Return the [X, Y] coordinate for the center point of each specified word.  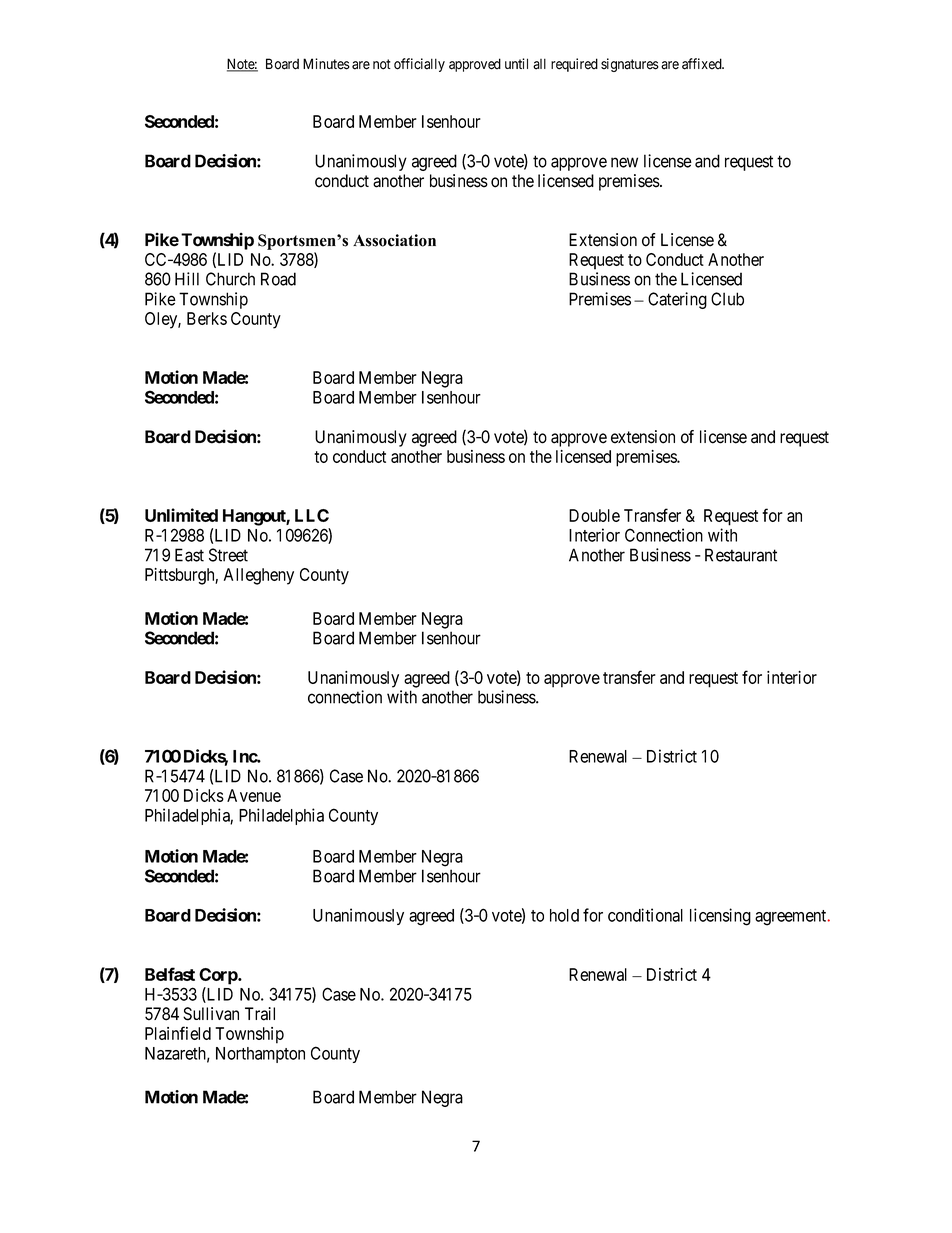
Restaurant [741, 555]
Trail [260, 1014]
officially [419, 65]
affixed [703, 64]
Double [594, 515]
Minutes [326, 64]
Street [228, 555]
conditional [645, 915]
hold [564, 915]
